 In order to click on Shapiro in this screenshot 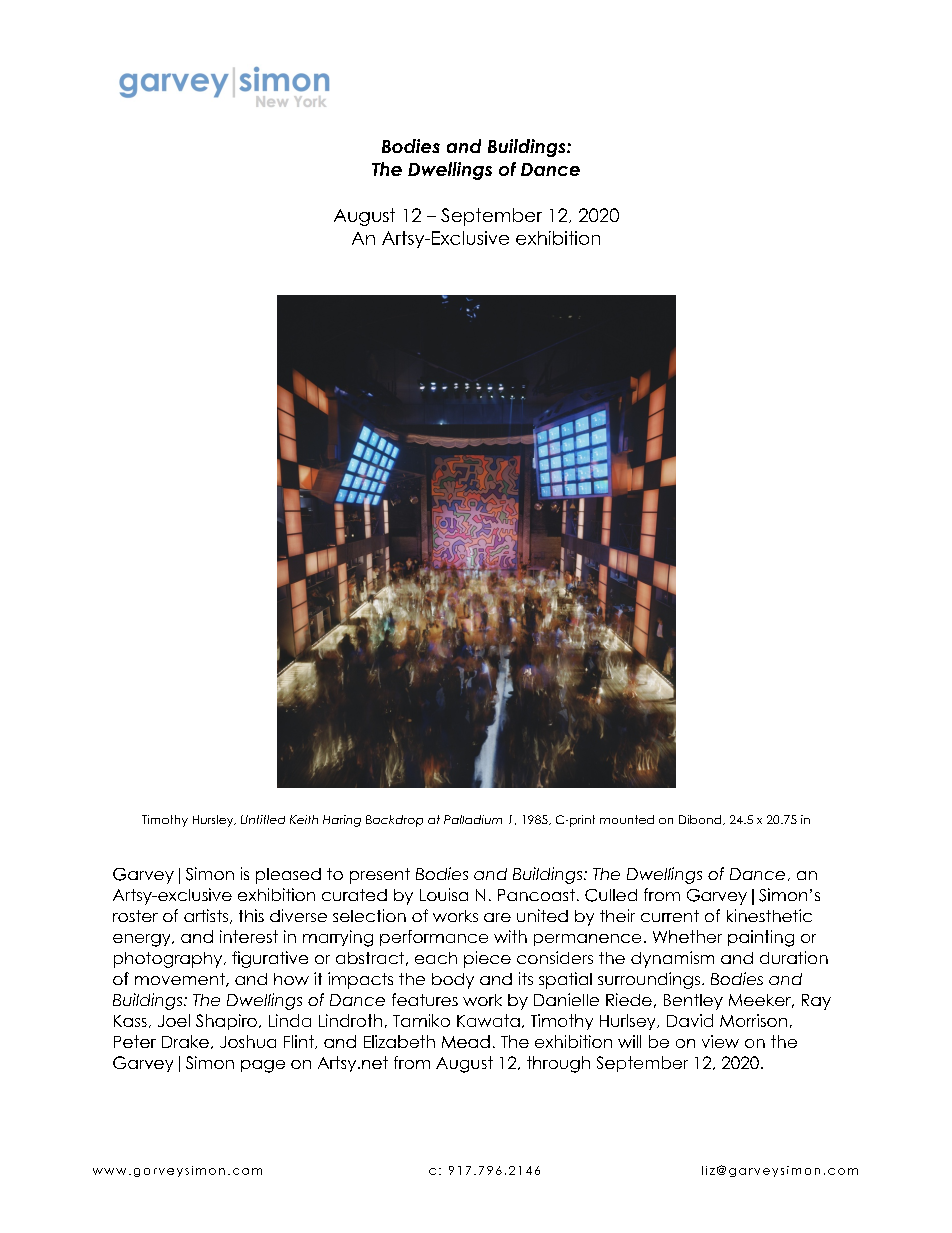, I will do `click(226, 1022)`.
